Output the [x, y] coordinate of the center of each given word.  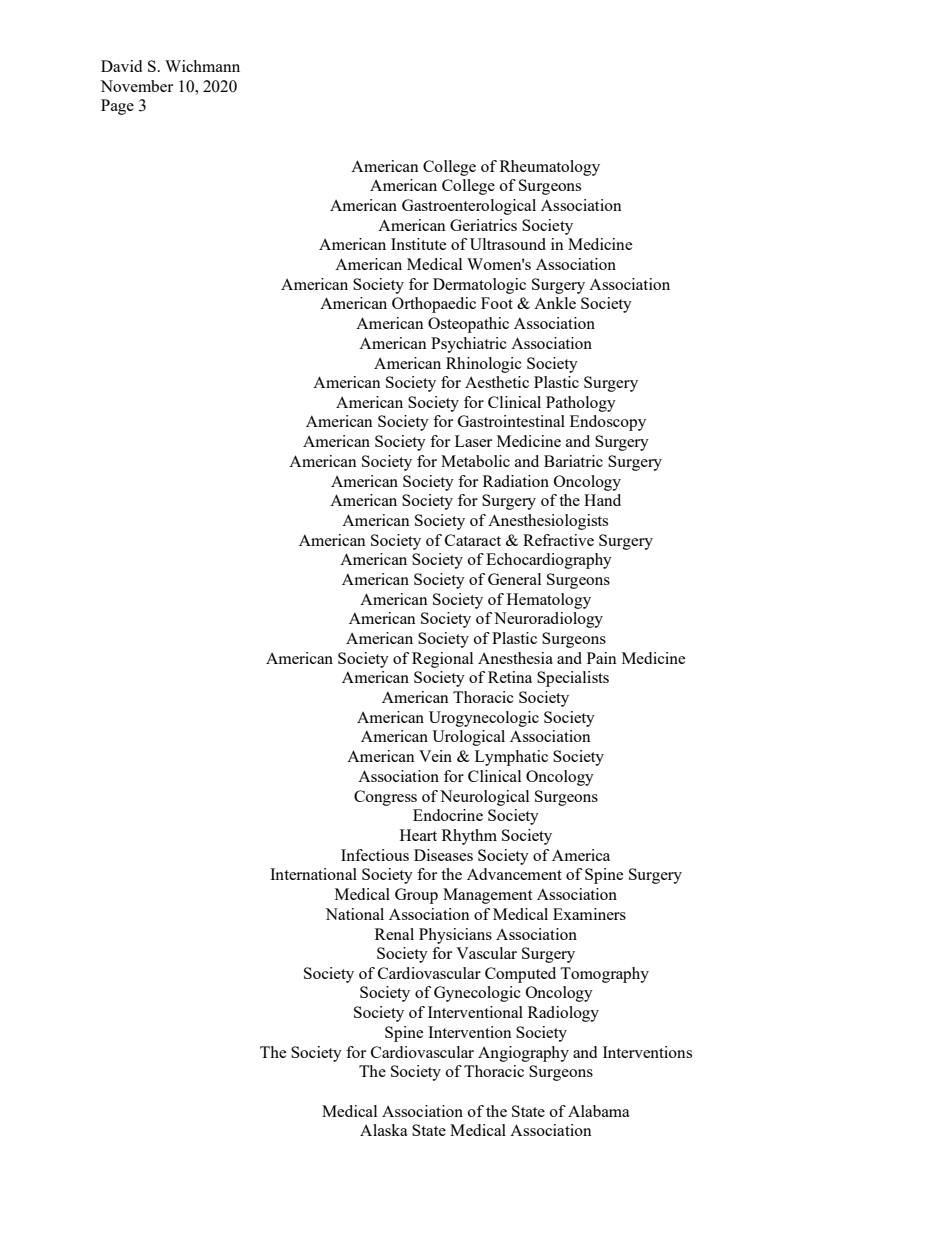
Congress [385, 798]
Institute [418, 244]
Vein [435, 756]
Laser [473, 441]
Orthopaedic [434, 305]
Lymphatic [511, 758]
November [136, 86]
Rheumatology [550, 168]
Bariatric [573, 461]
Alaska [384, 1130]
